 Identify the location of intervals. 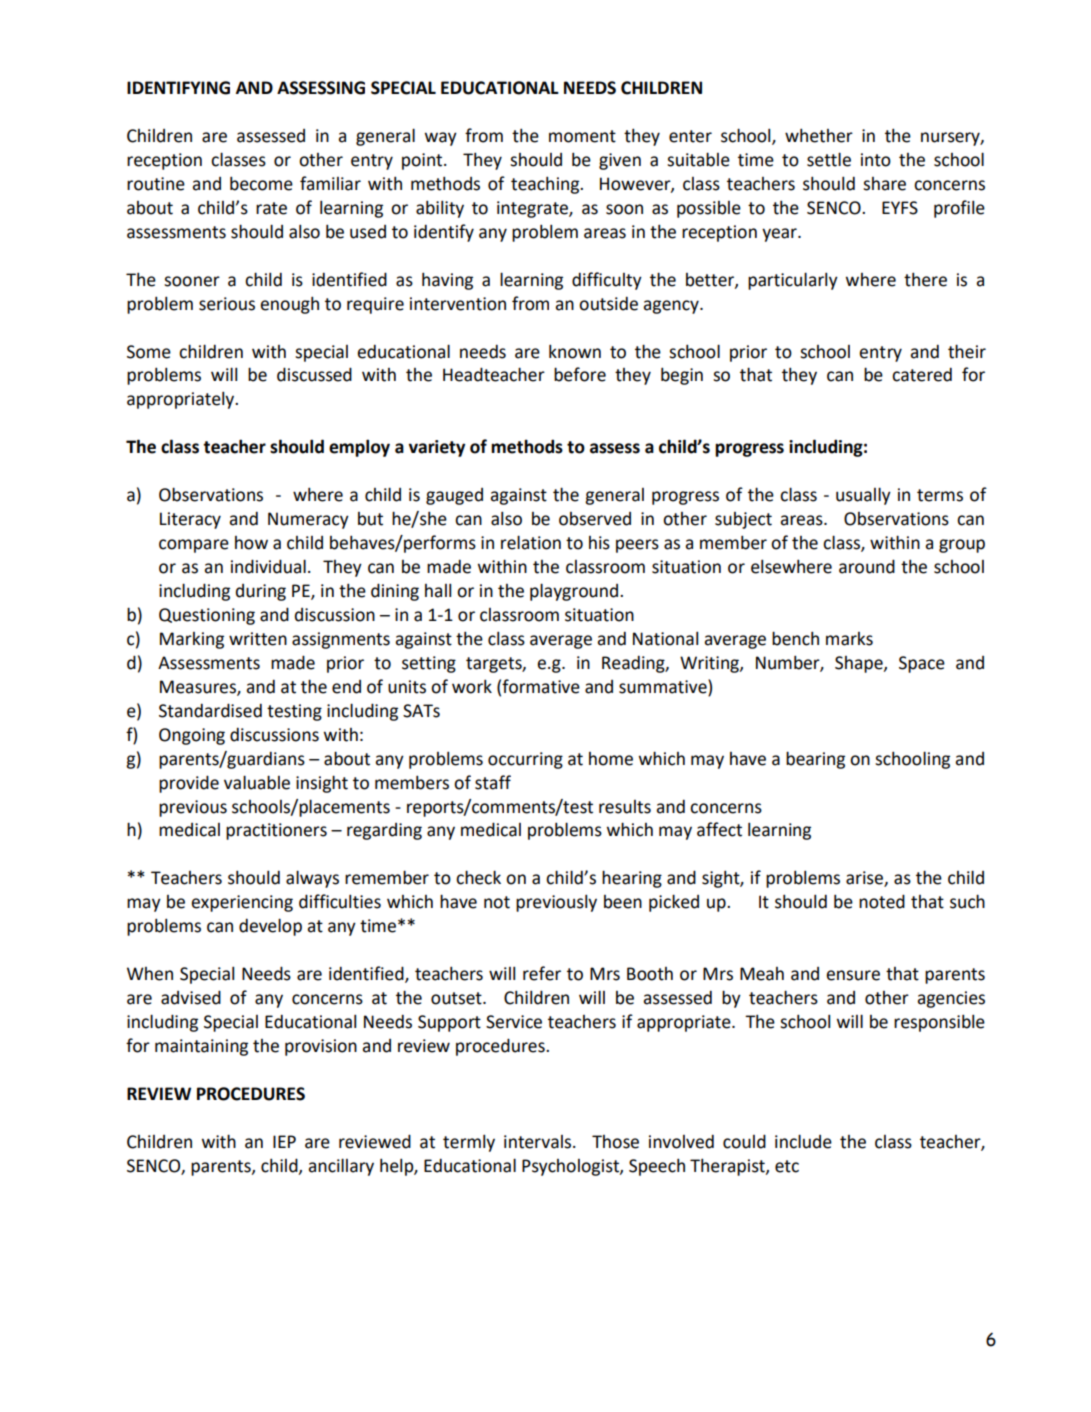
(539, 1142).
